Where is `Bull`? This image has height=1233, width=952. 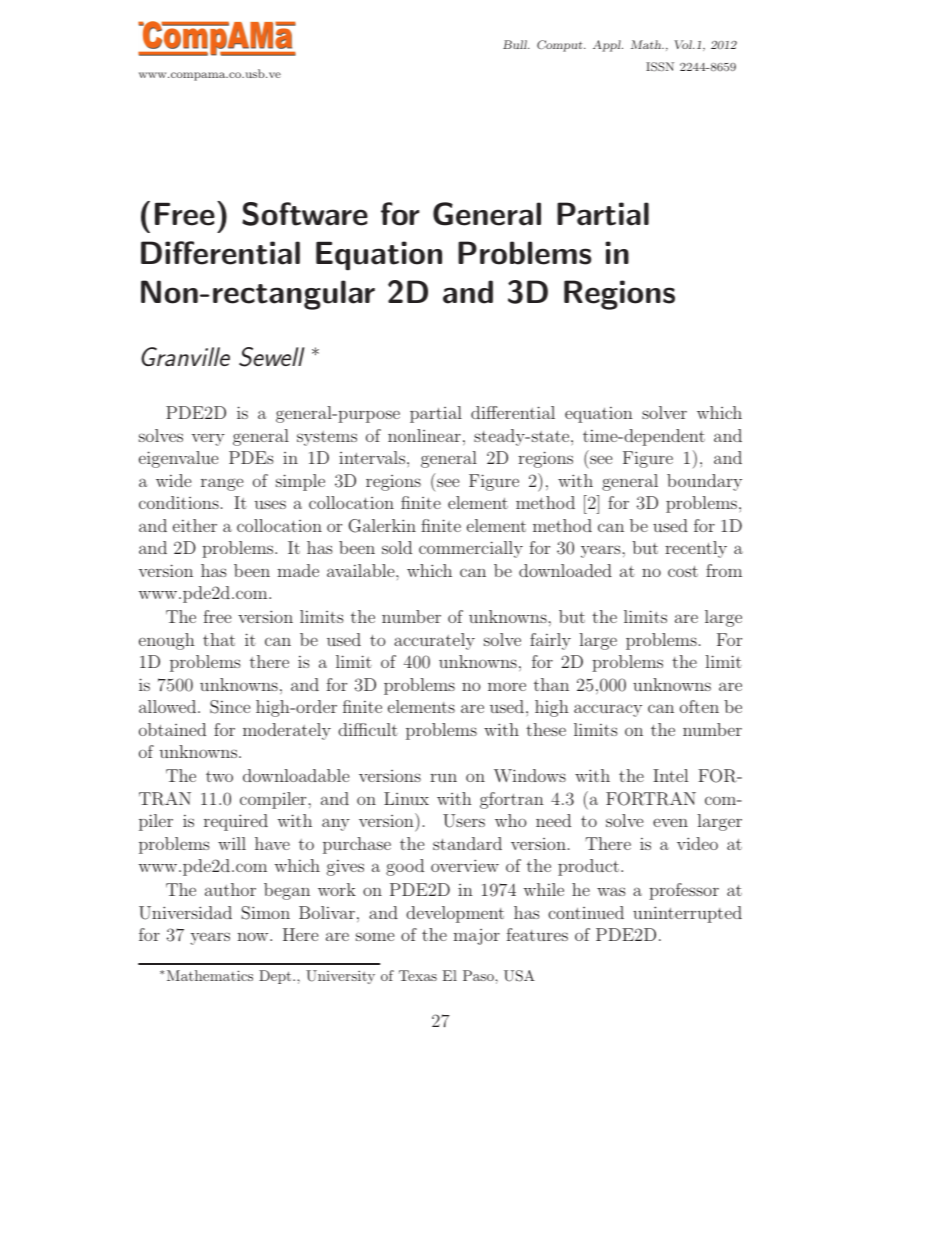 Bull is located at coordinates (516, 44).
